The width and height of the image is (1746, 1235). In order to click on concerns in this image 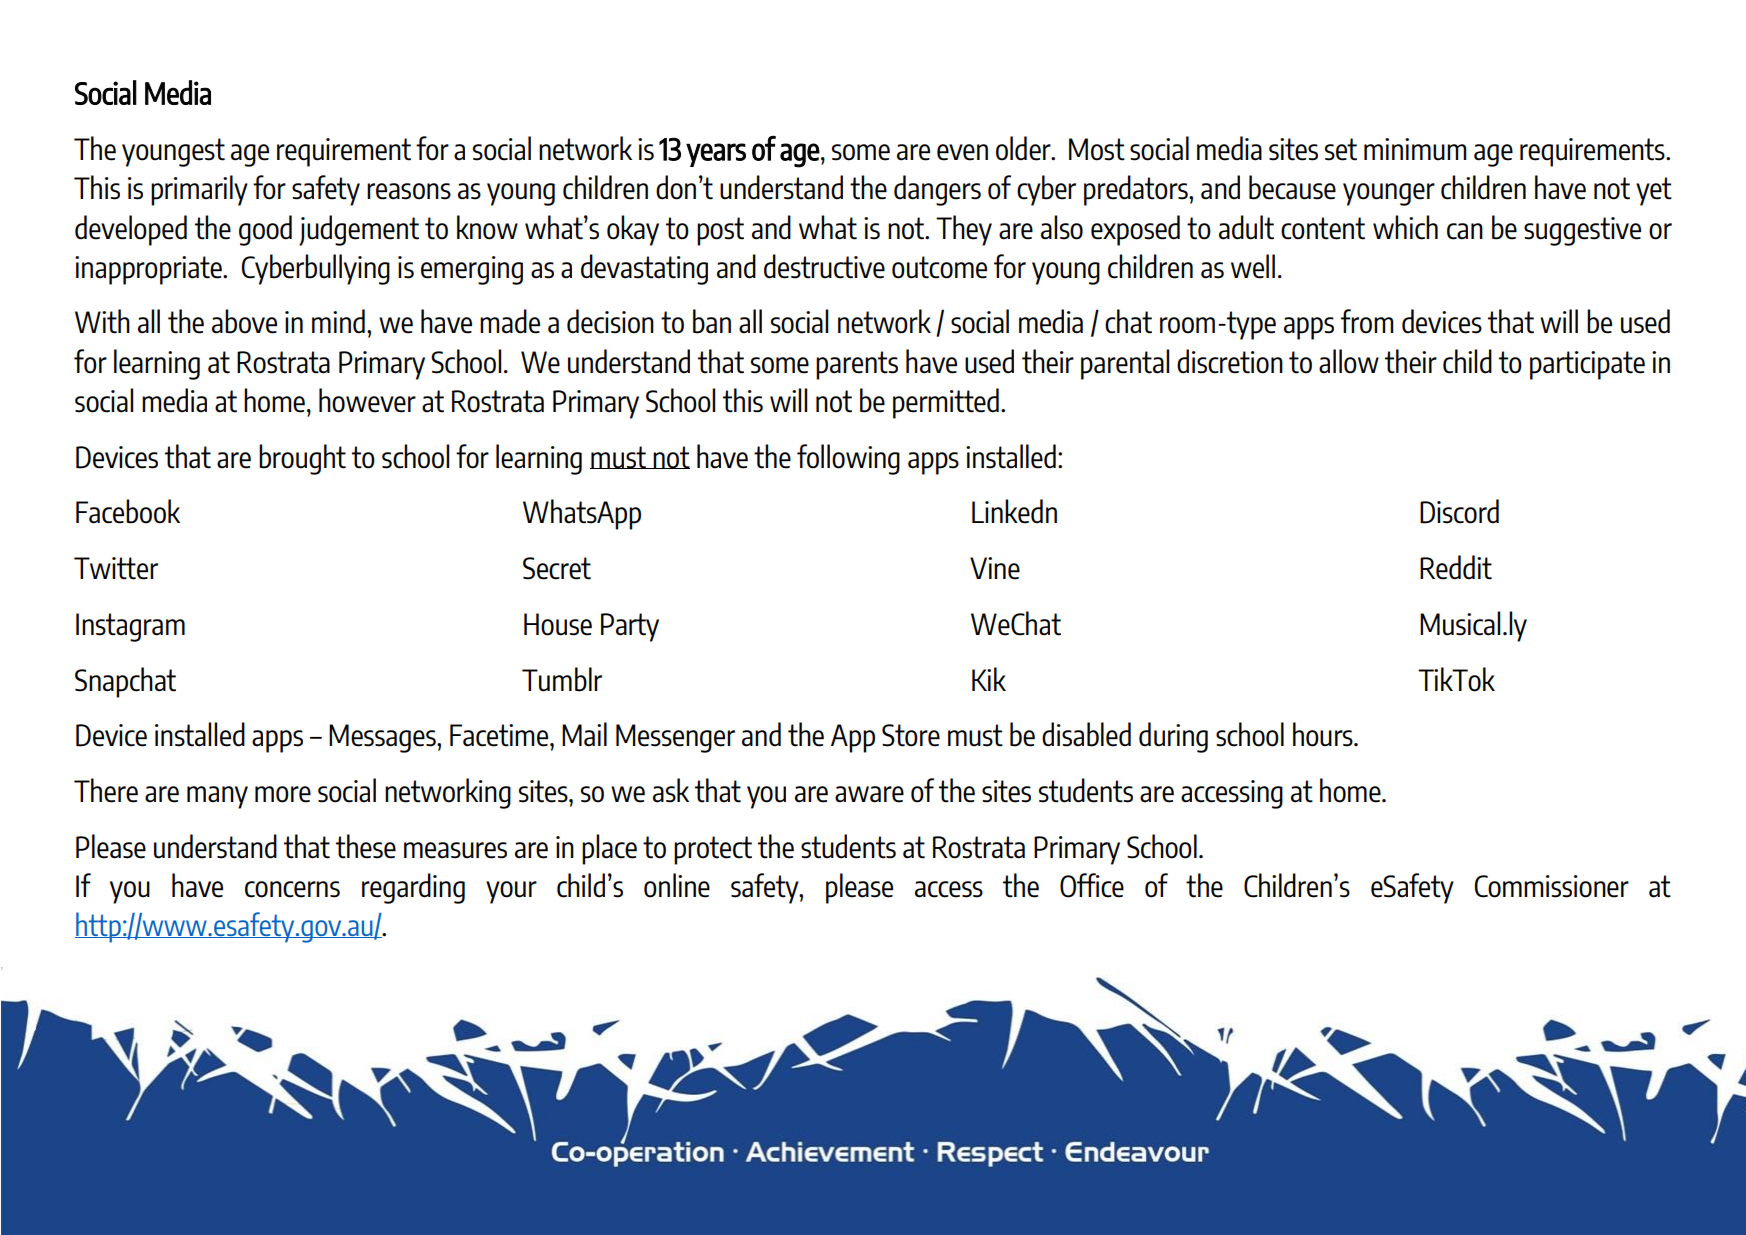, I will do `click(292, 889)`.
